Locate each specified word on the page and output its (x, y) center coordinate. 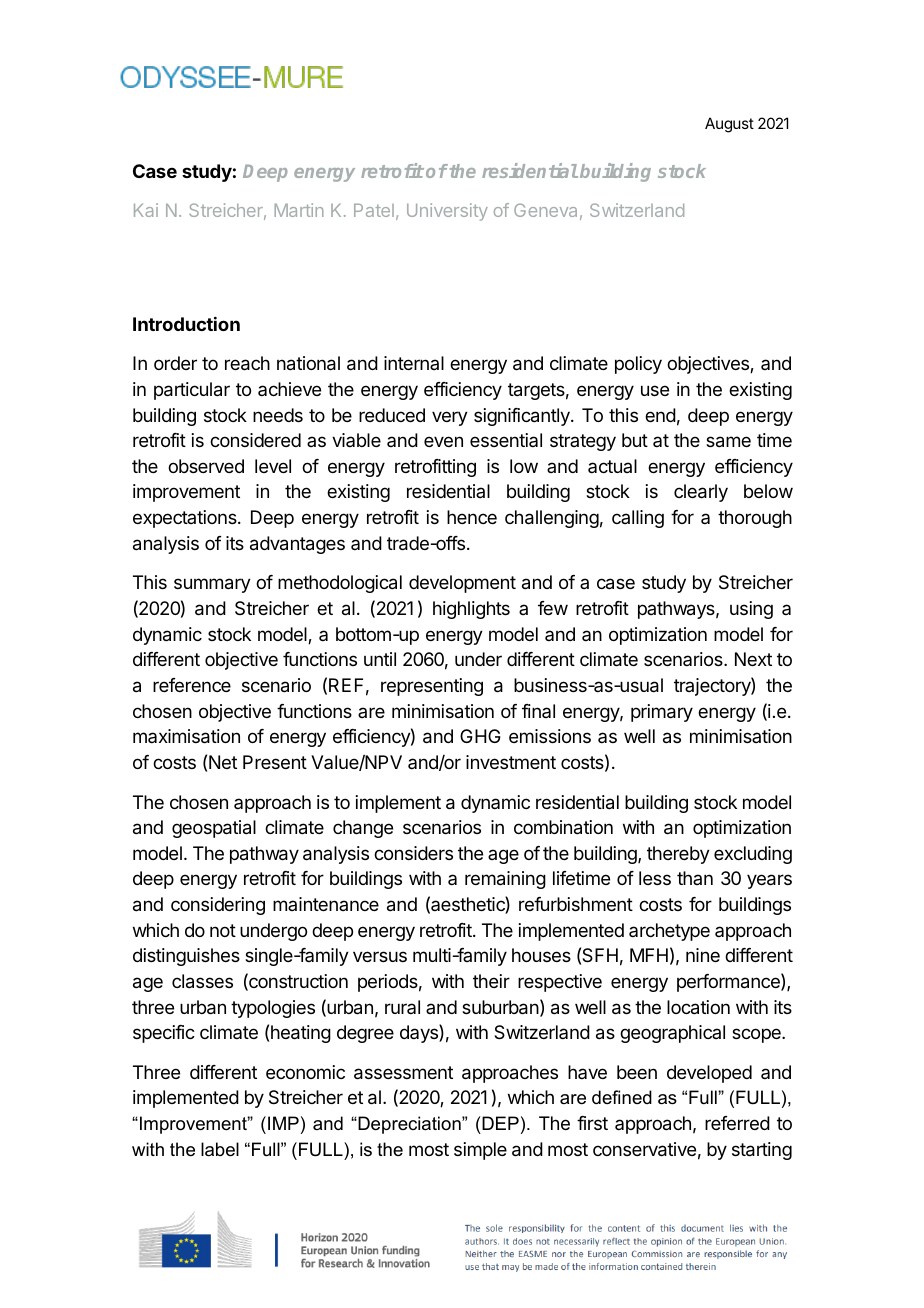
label (220, 1149)
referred (737, 1123)
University (447, 212)
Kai (146, 210)
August (729, 125)
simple (480, 1151)
